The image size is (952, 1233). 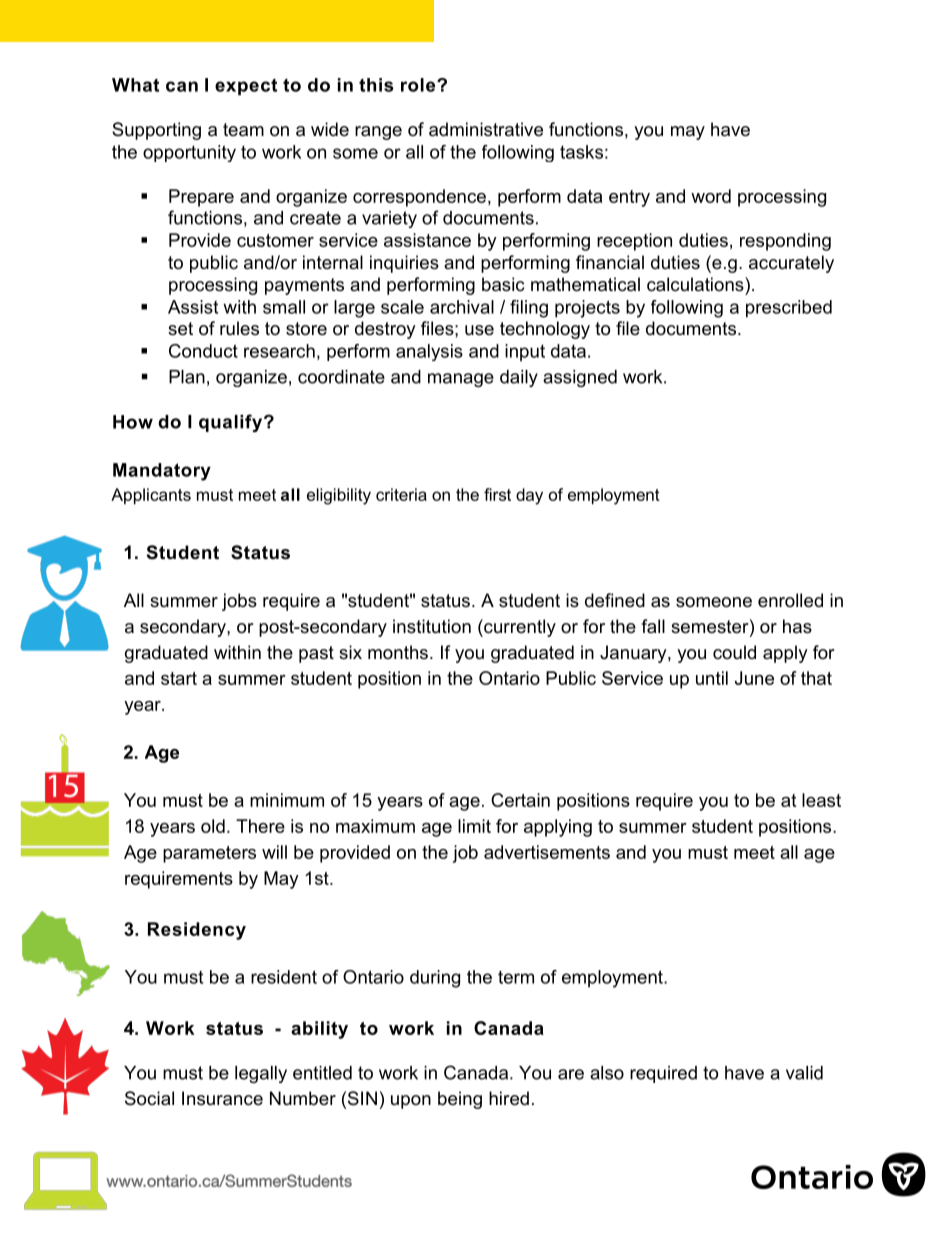 What do you see at coordinates (243, 130) in the screenshot?
I see `team` at bounding box center [243, 130].
